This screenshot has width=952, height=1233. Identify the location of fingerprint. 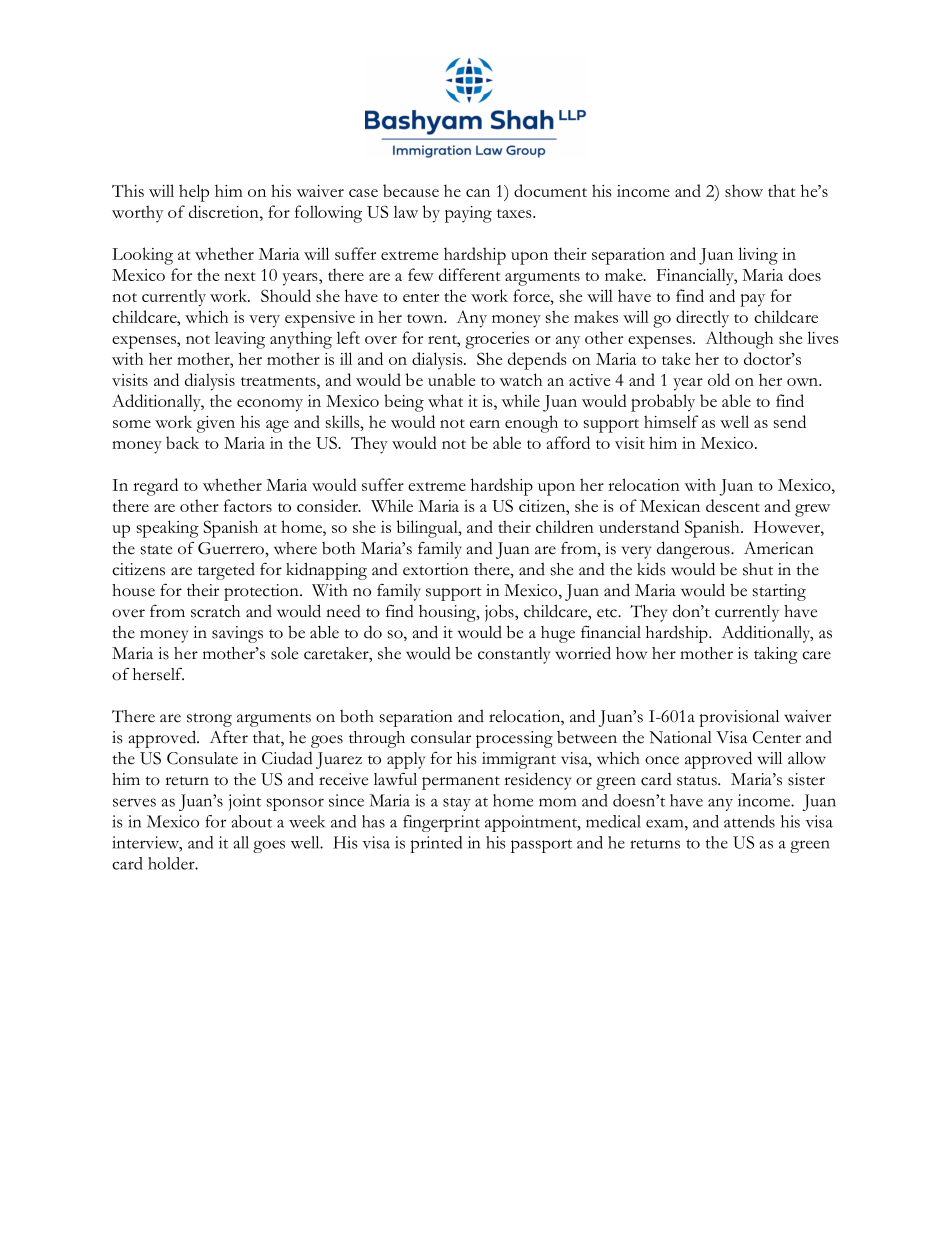
(441, 823).
